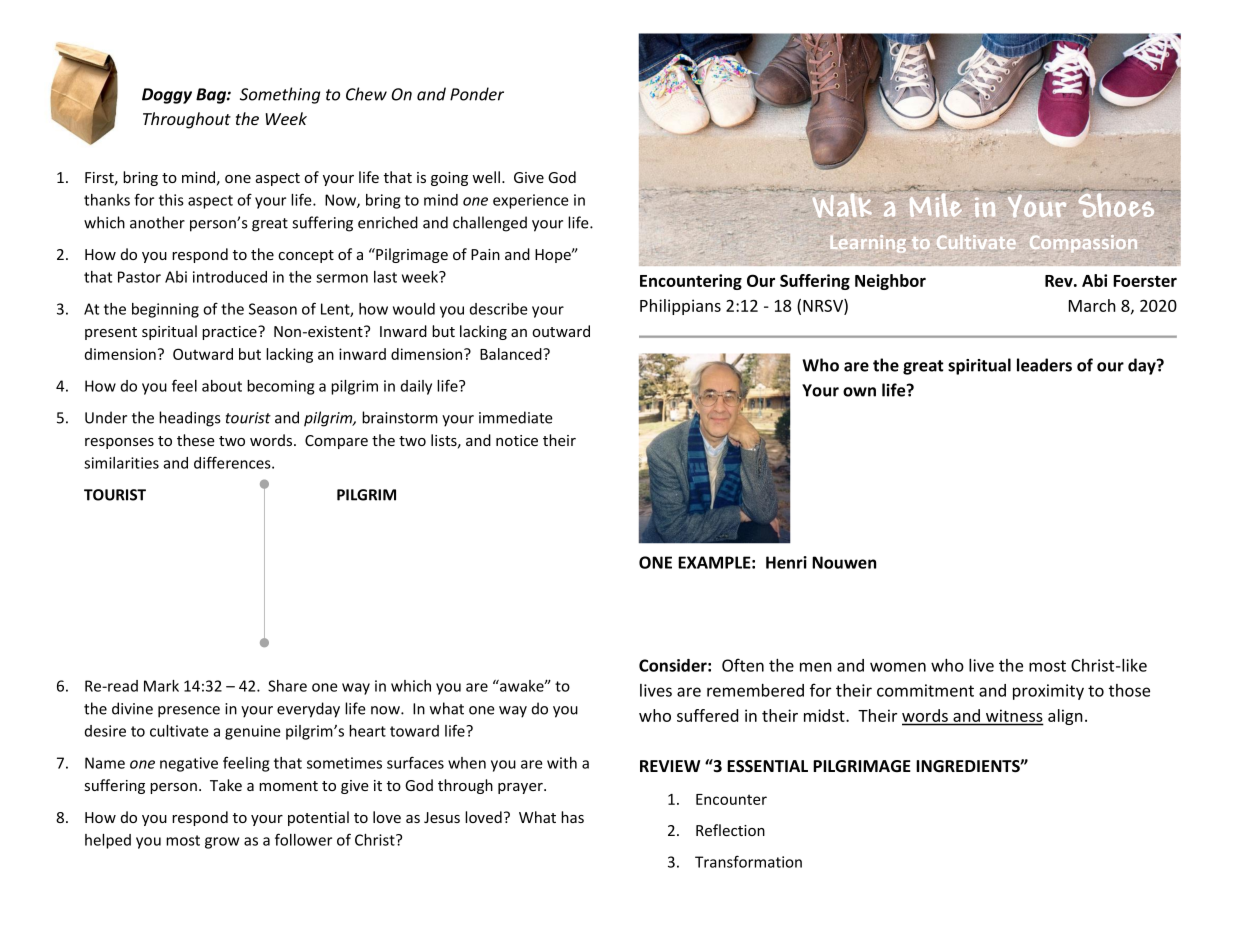  Describe the element at coordinates (748, 861) in the page. I see `Transformation` at that location.
